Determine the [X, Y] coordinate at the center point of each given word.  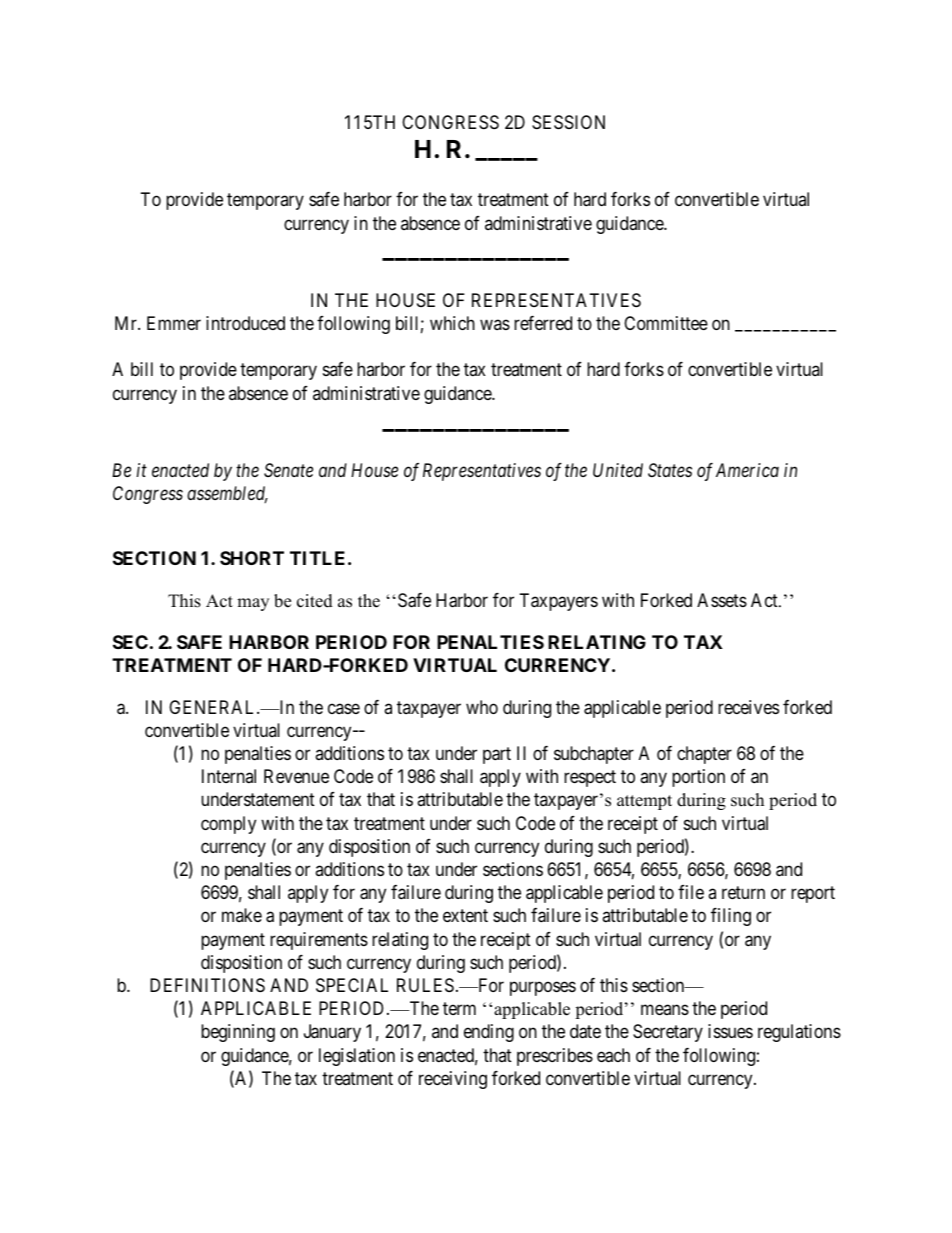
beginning [238, 1033]
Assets [722, 600]
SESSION [568, 122]
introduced [245, 323]
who [482, 707]
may [253, 604]
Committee [666, 323]
